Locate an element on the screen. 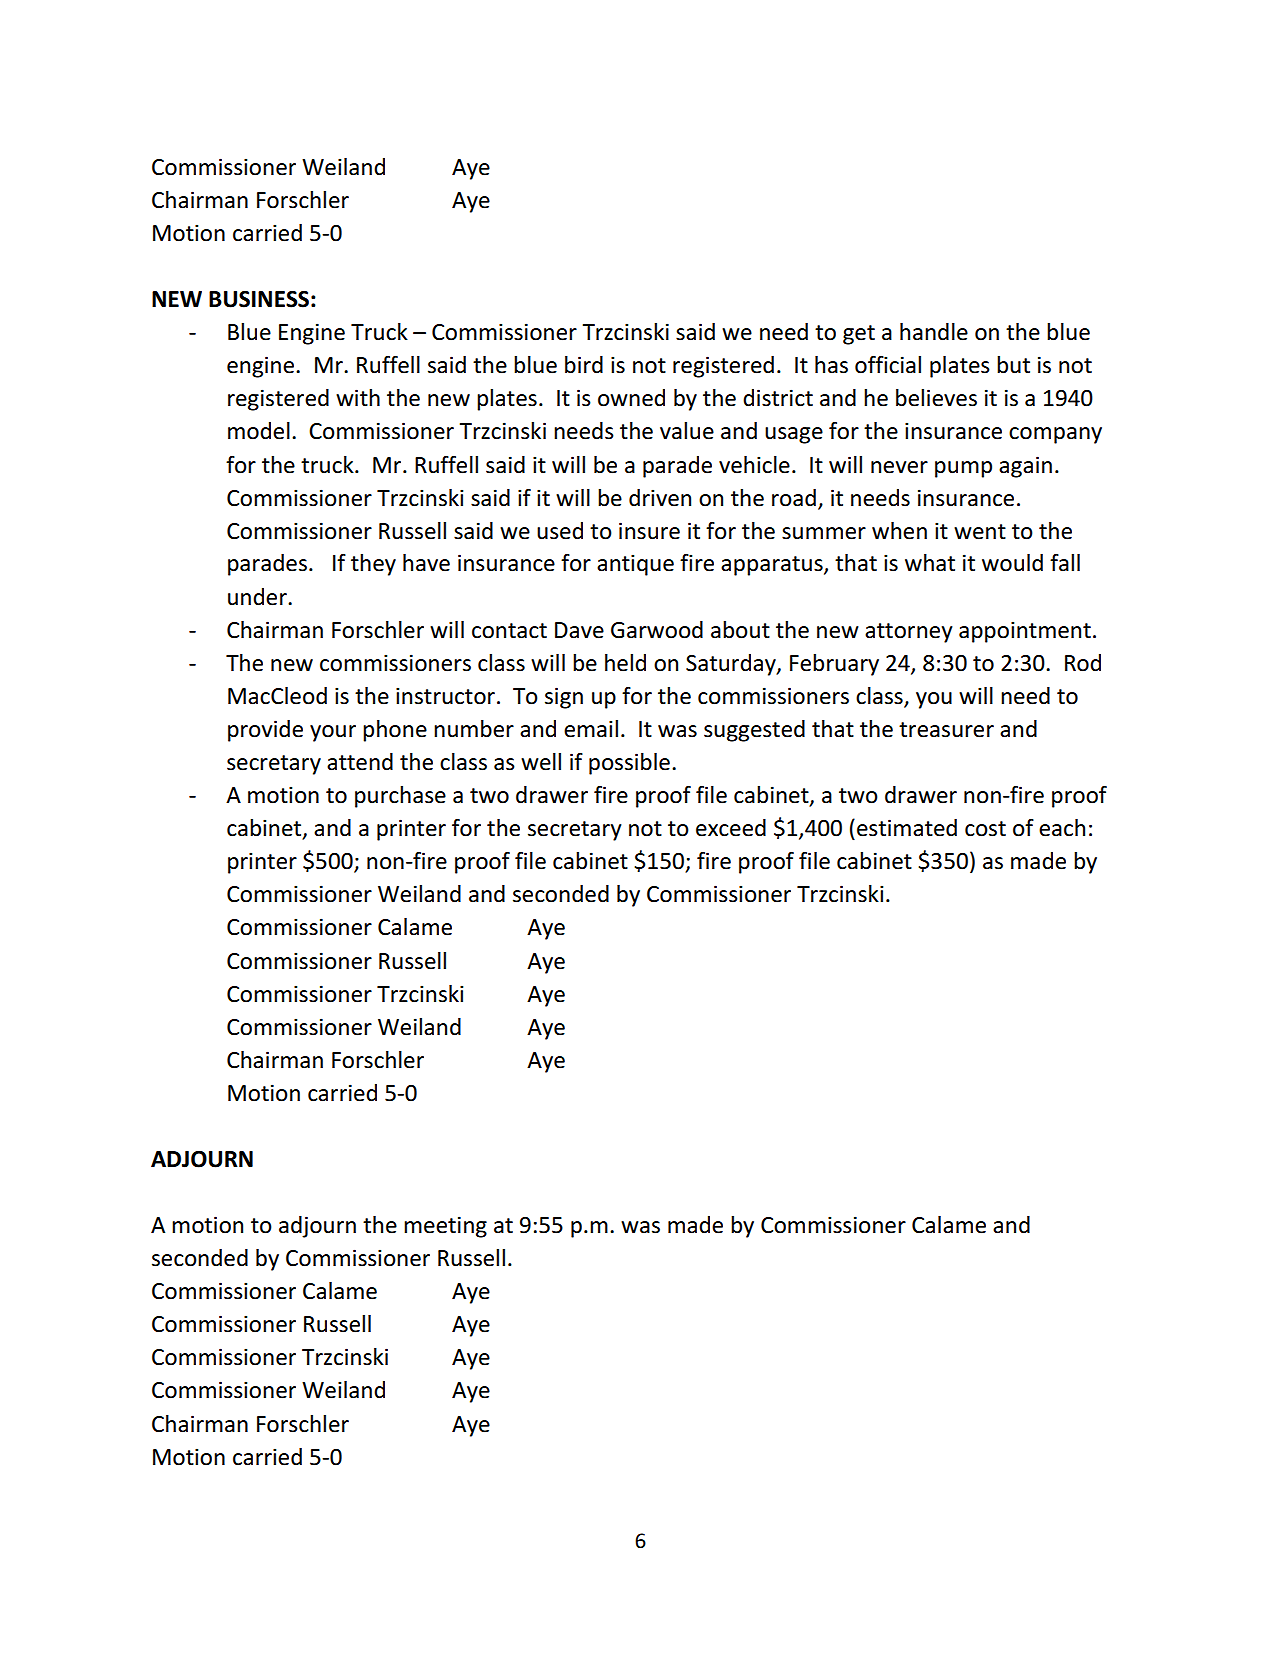 Image resolution: width=1280 pixels, height=1657 pixels. meeting is located at coordinates (445, 1227).
